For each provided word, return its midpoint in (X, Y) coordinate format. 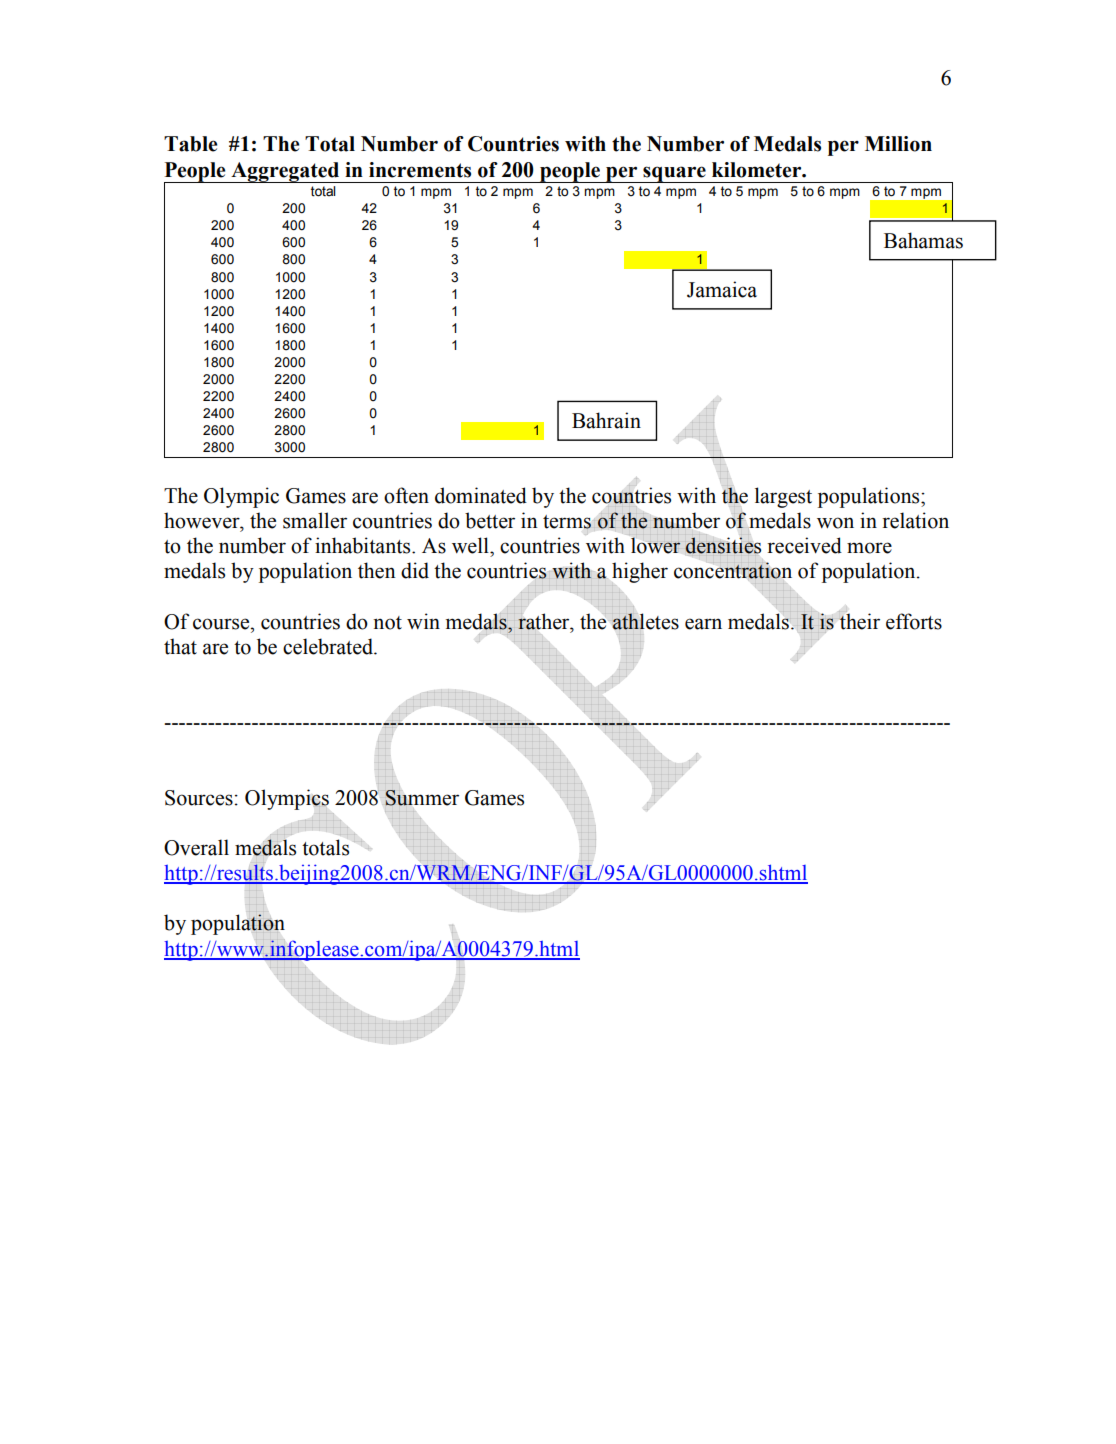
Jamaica (722, 289)
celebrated (329, 646)
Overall (196, 847)
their (859, 620)
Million (898, 144)
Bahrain (606, 420)
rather (545, 621)
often (406, 495)
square (674, 174)
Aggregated (285, 172)
